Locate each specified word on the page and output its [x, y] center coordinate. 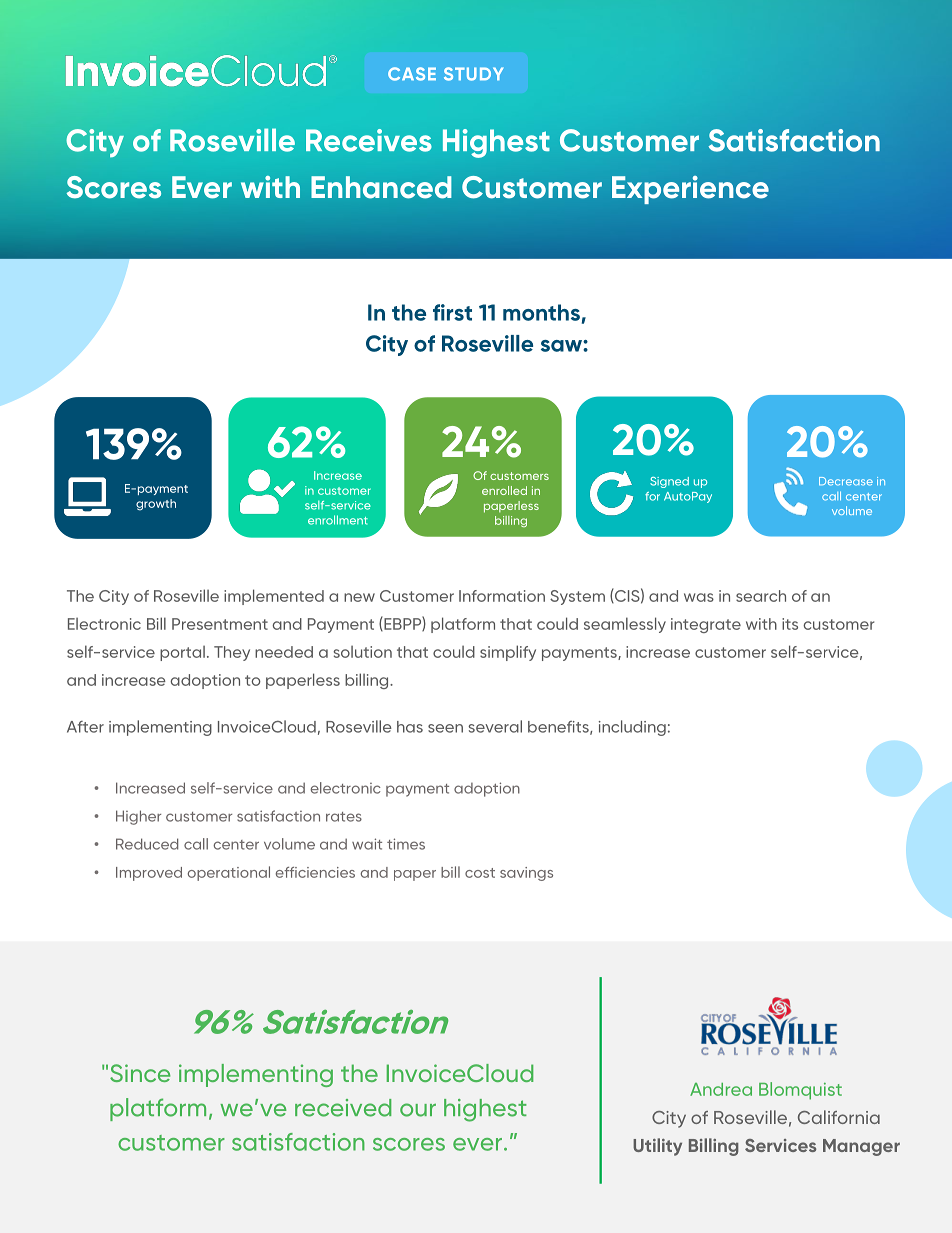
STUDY [473, 74]
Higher [138, 817]
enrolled [504, 490]
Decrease [846, 481]
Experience [690, 190]
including [632, 728]
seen [445, 728]
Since [140, 1073]
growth [156, 505]
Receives [369, 140]
